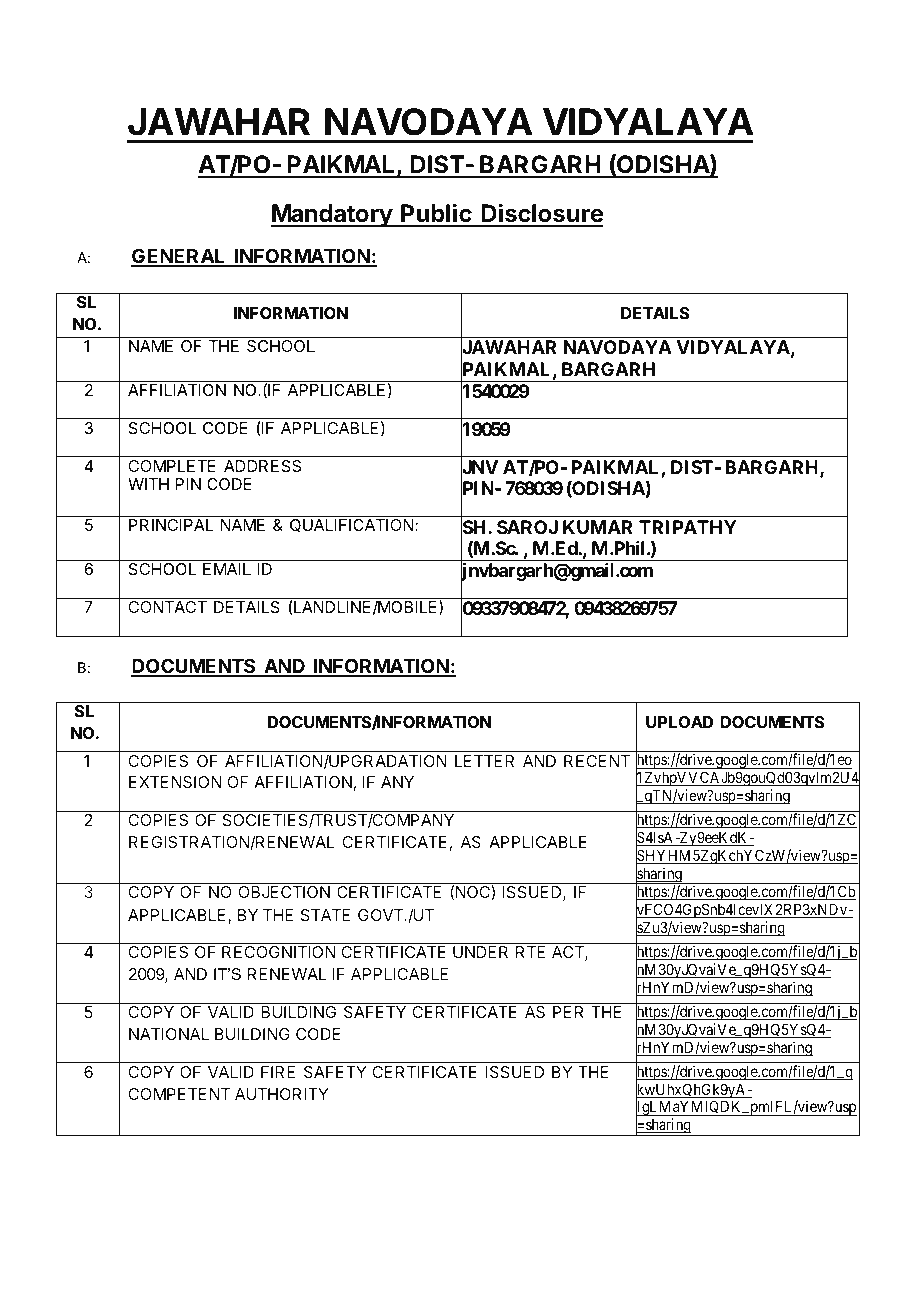 The image size is (924, 1307). I want to click on Mandatory, so click(332, 215).
